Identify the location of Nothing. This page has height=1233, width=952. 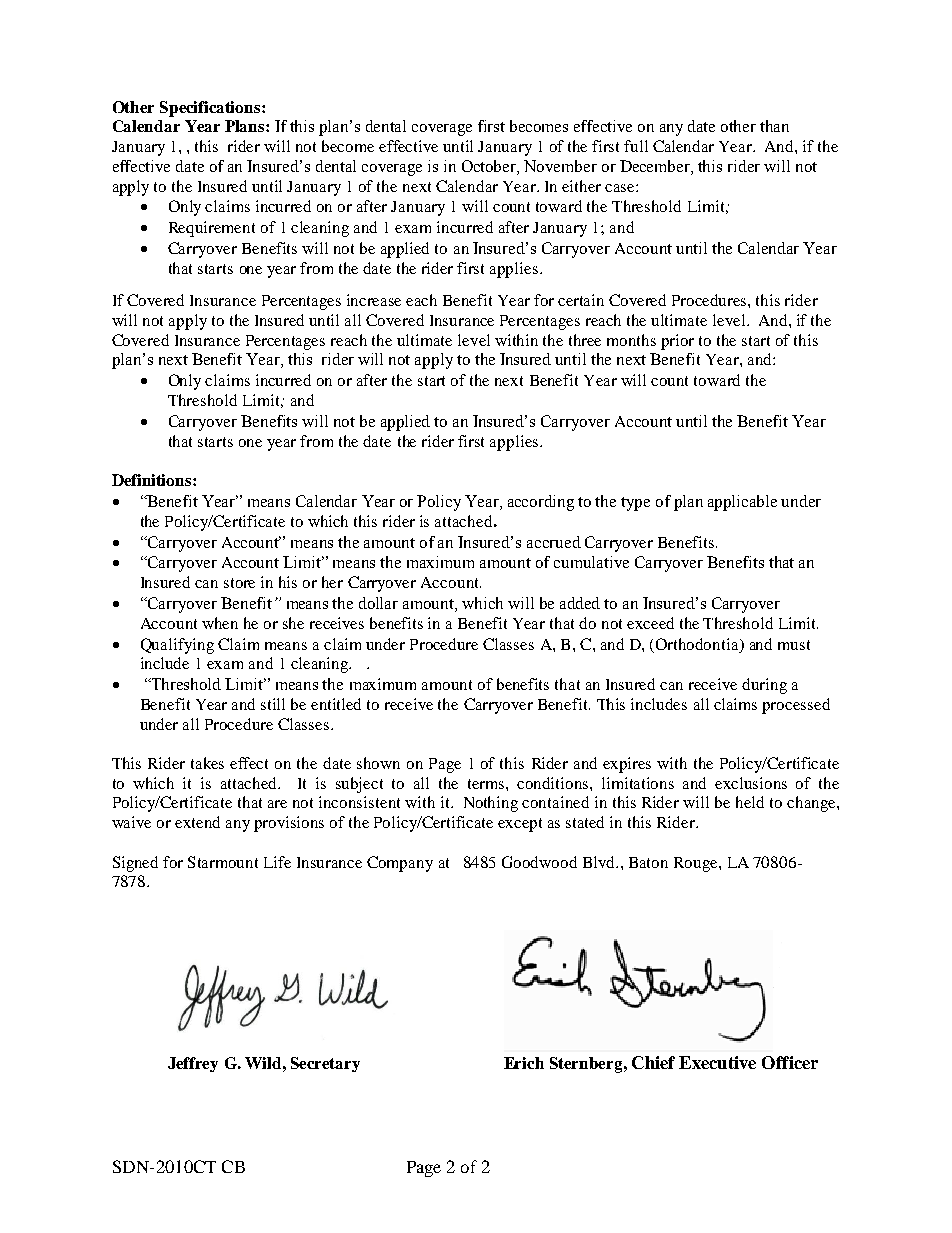
(491, 804).
